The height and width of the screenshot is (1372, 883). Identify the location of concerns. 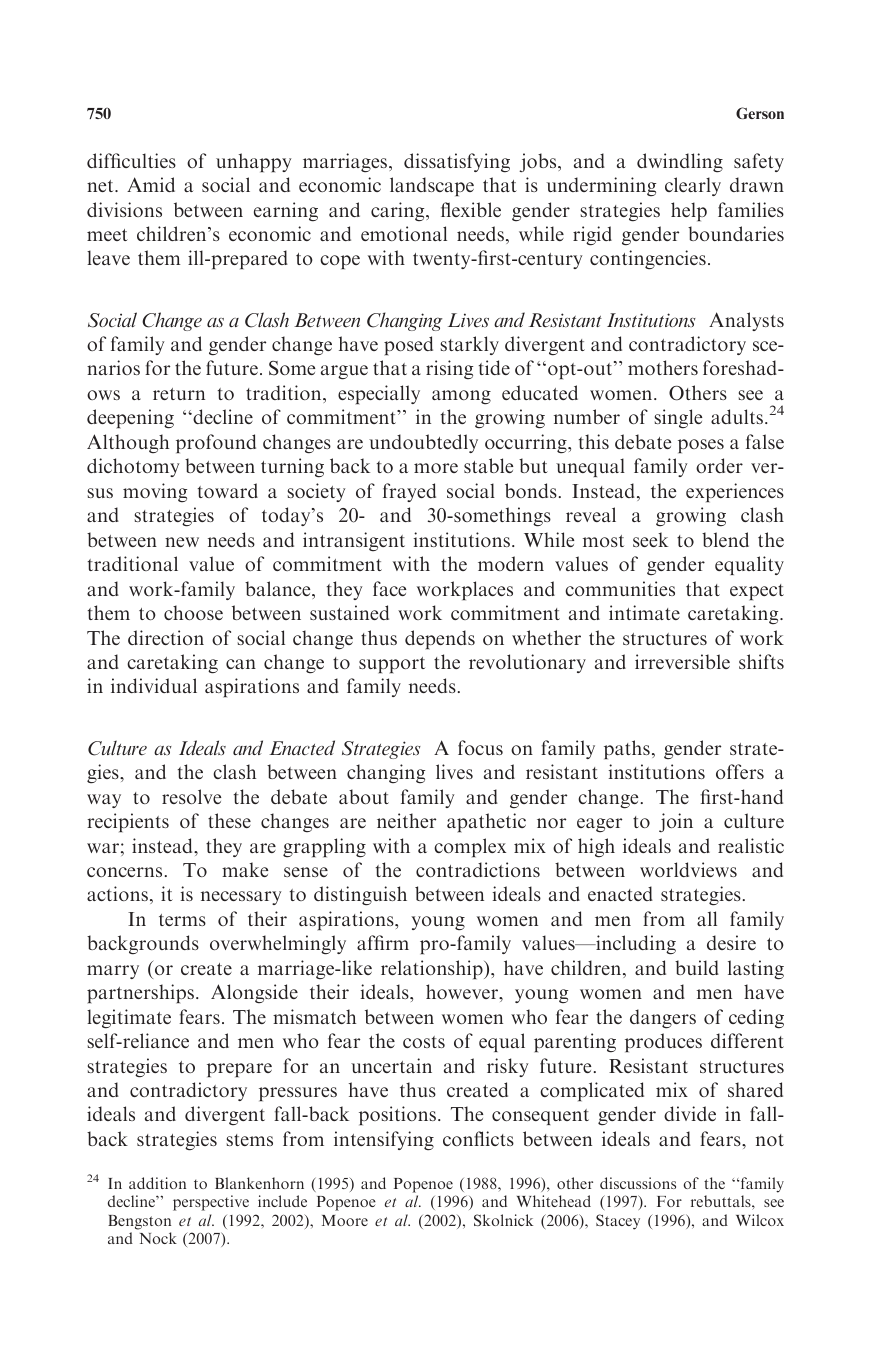
(124, 872).
